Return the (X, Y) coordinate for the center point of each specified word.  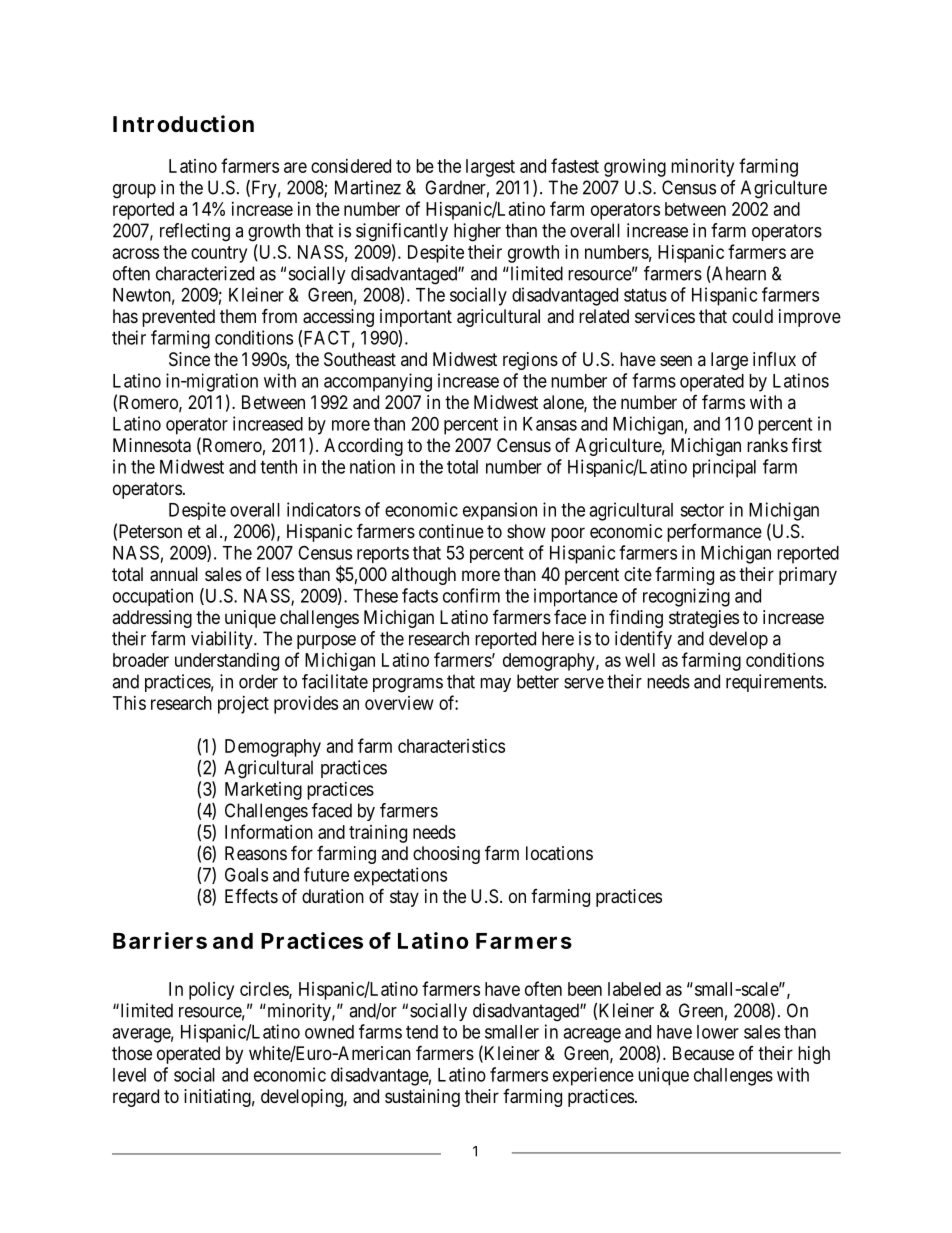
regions (530, 361)
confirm (471, 595)
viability (223, 640)
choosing (446, 855)
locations (559, 853)
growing (635, 168)
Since (189, 359)
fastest (575, 165)
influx (774, 358)
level (129, 1075)
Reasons (256, 853)
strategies (704, 619)
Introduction (183, 124)
